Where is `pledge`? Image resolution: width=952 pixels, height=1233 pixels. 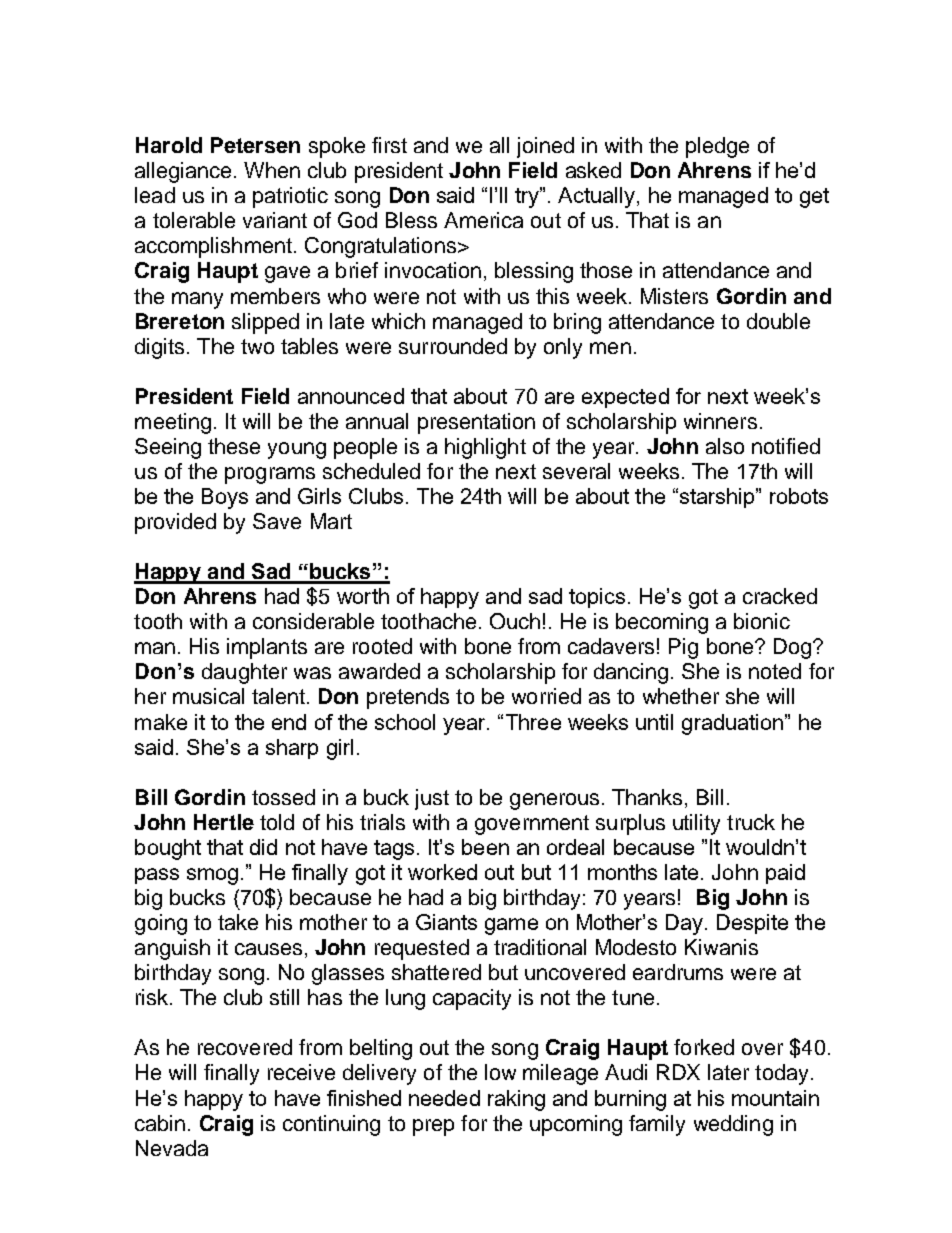
pledge is located at coordinates (717, 147).
